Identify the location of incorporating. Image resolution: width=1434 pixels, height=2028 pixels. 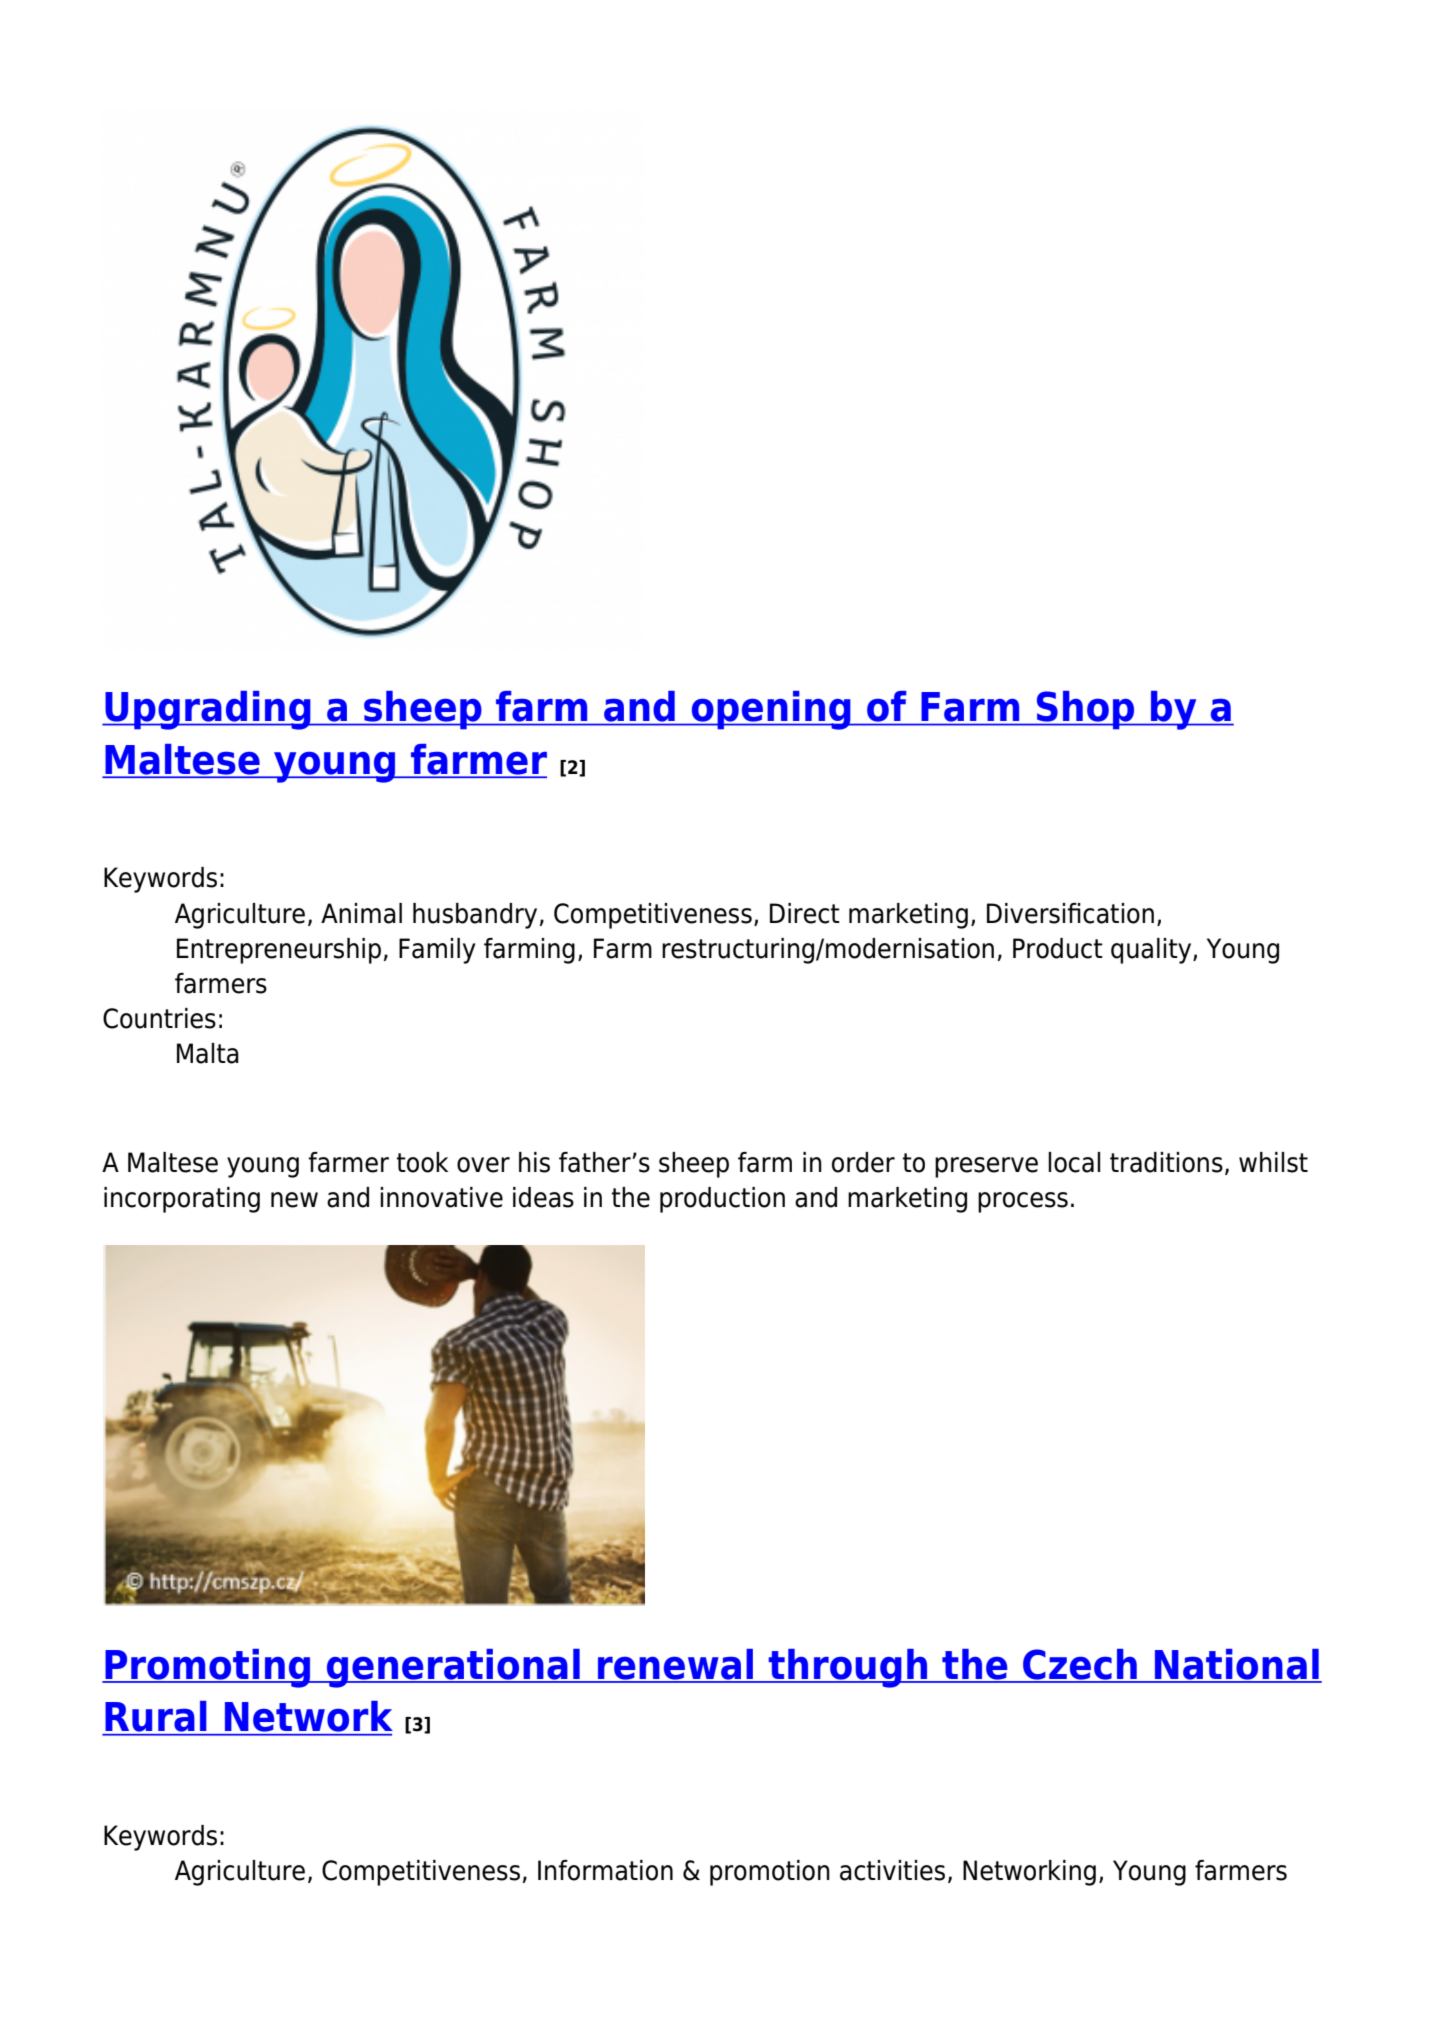
(182, 1200).
